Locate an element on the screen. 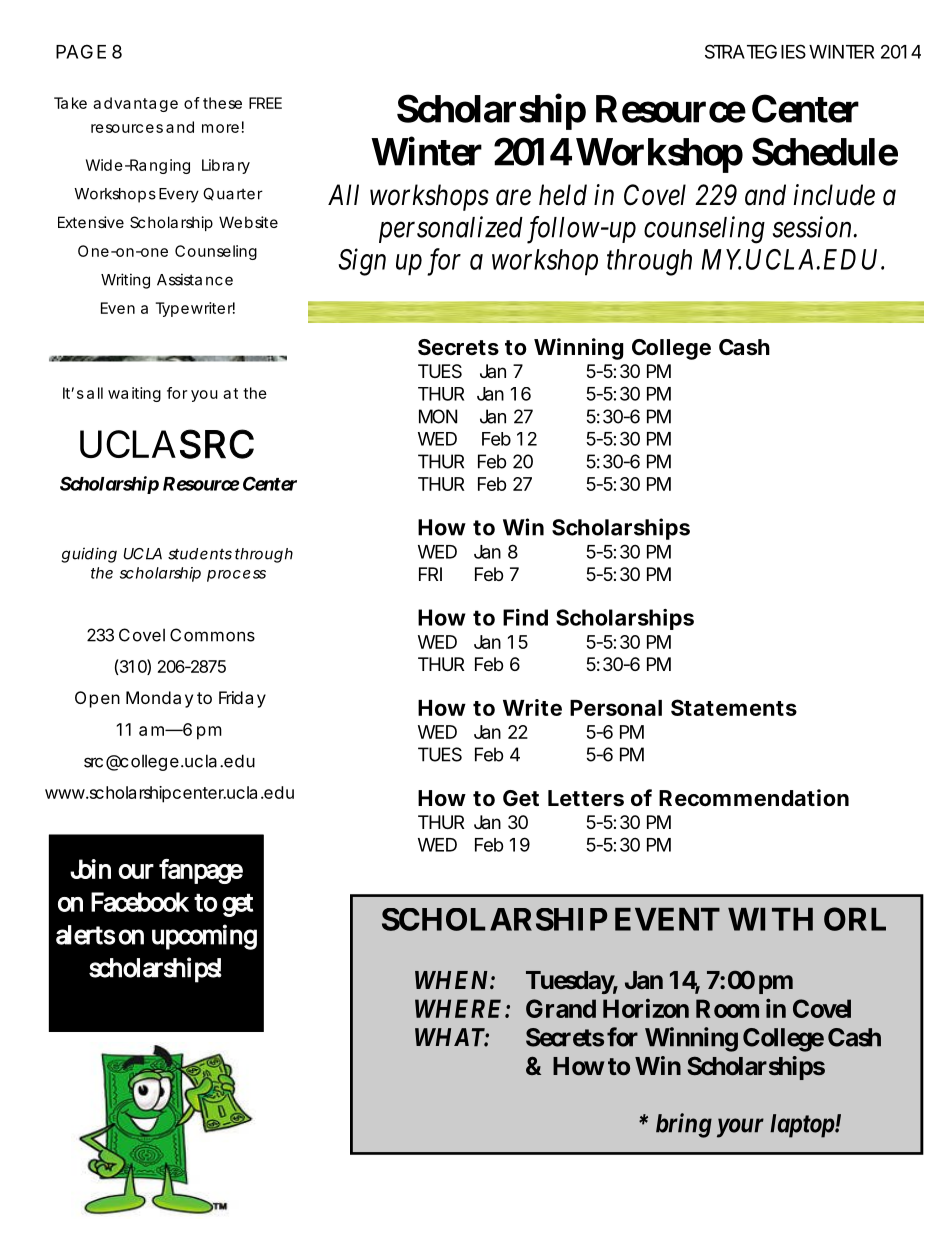 The height and width of the screenshot is (1233, 952). upcoming is located at coordinates (204, 937).
